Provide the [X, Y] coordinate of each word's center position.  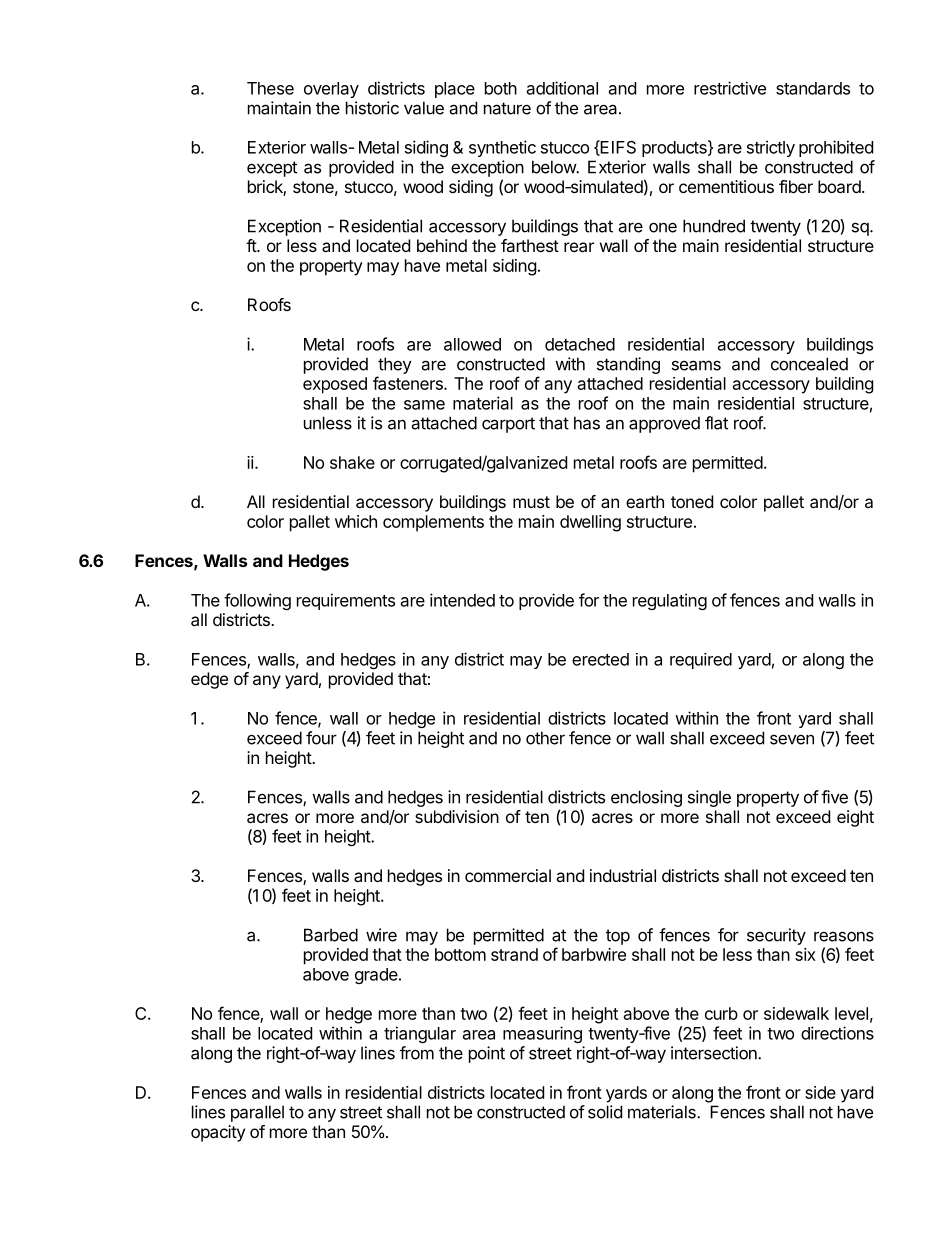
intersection [715, 1053]
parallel [257, 1113]
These [270, 88]
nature [507, 108]
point [487, 1054]
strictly [771, 148]
